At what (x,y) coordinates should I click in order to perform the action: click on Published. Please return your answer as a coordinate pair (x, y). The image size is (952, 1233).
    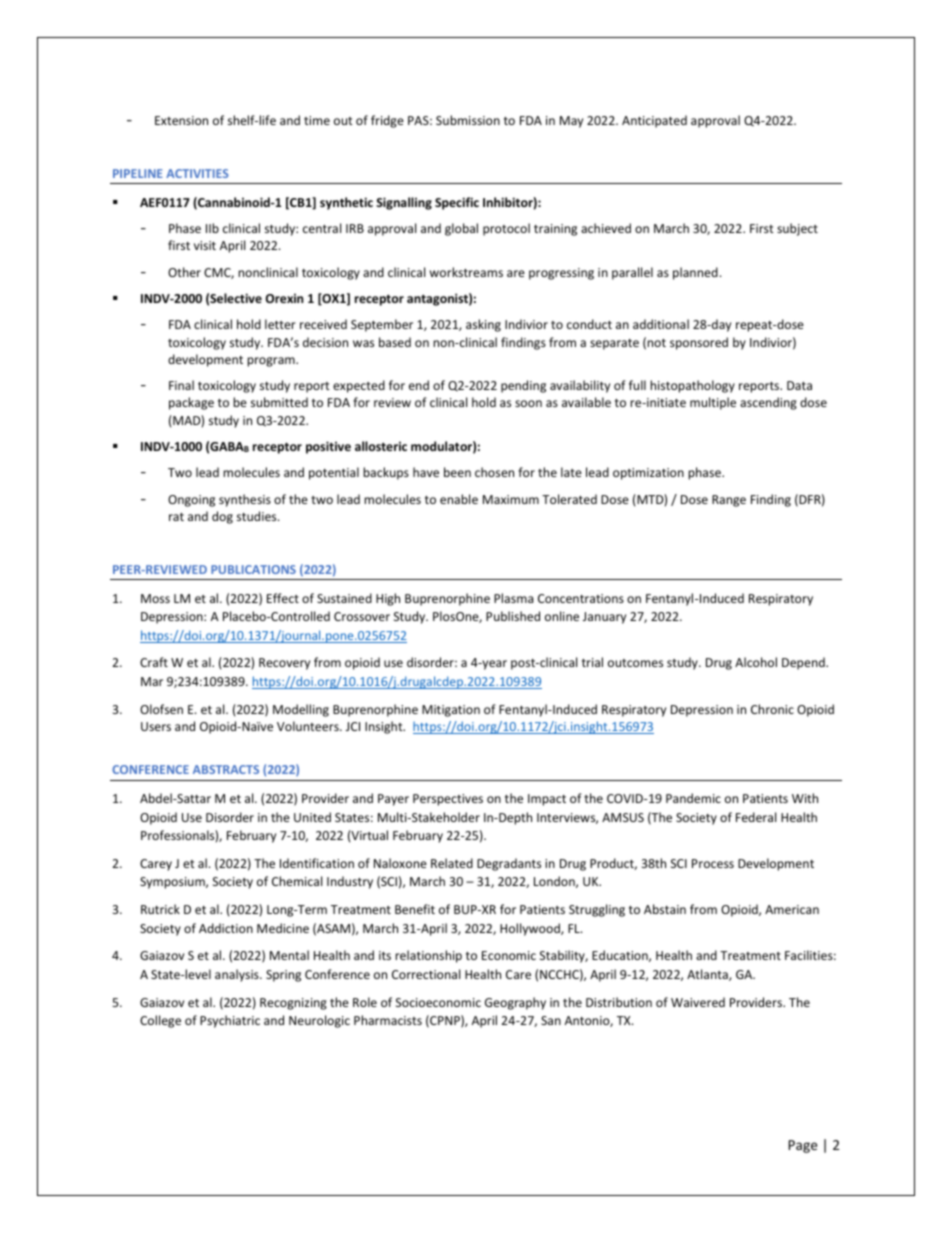
    Looking at the image, I should click on (513, 616).
